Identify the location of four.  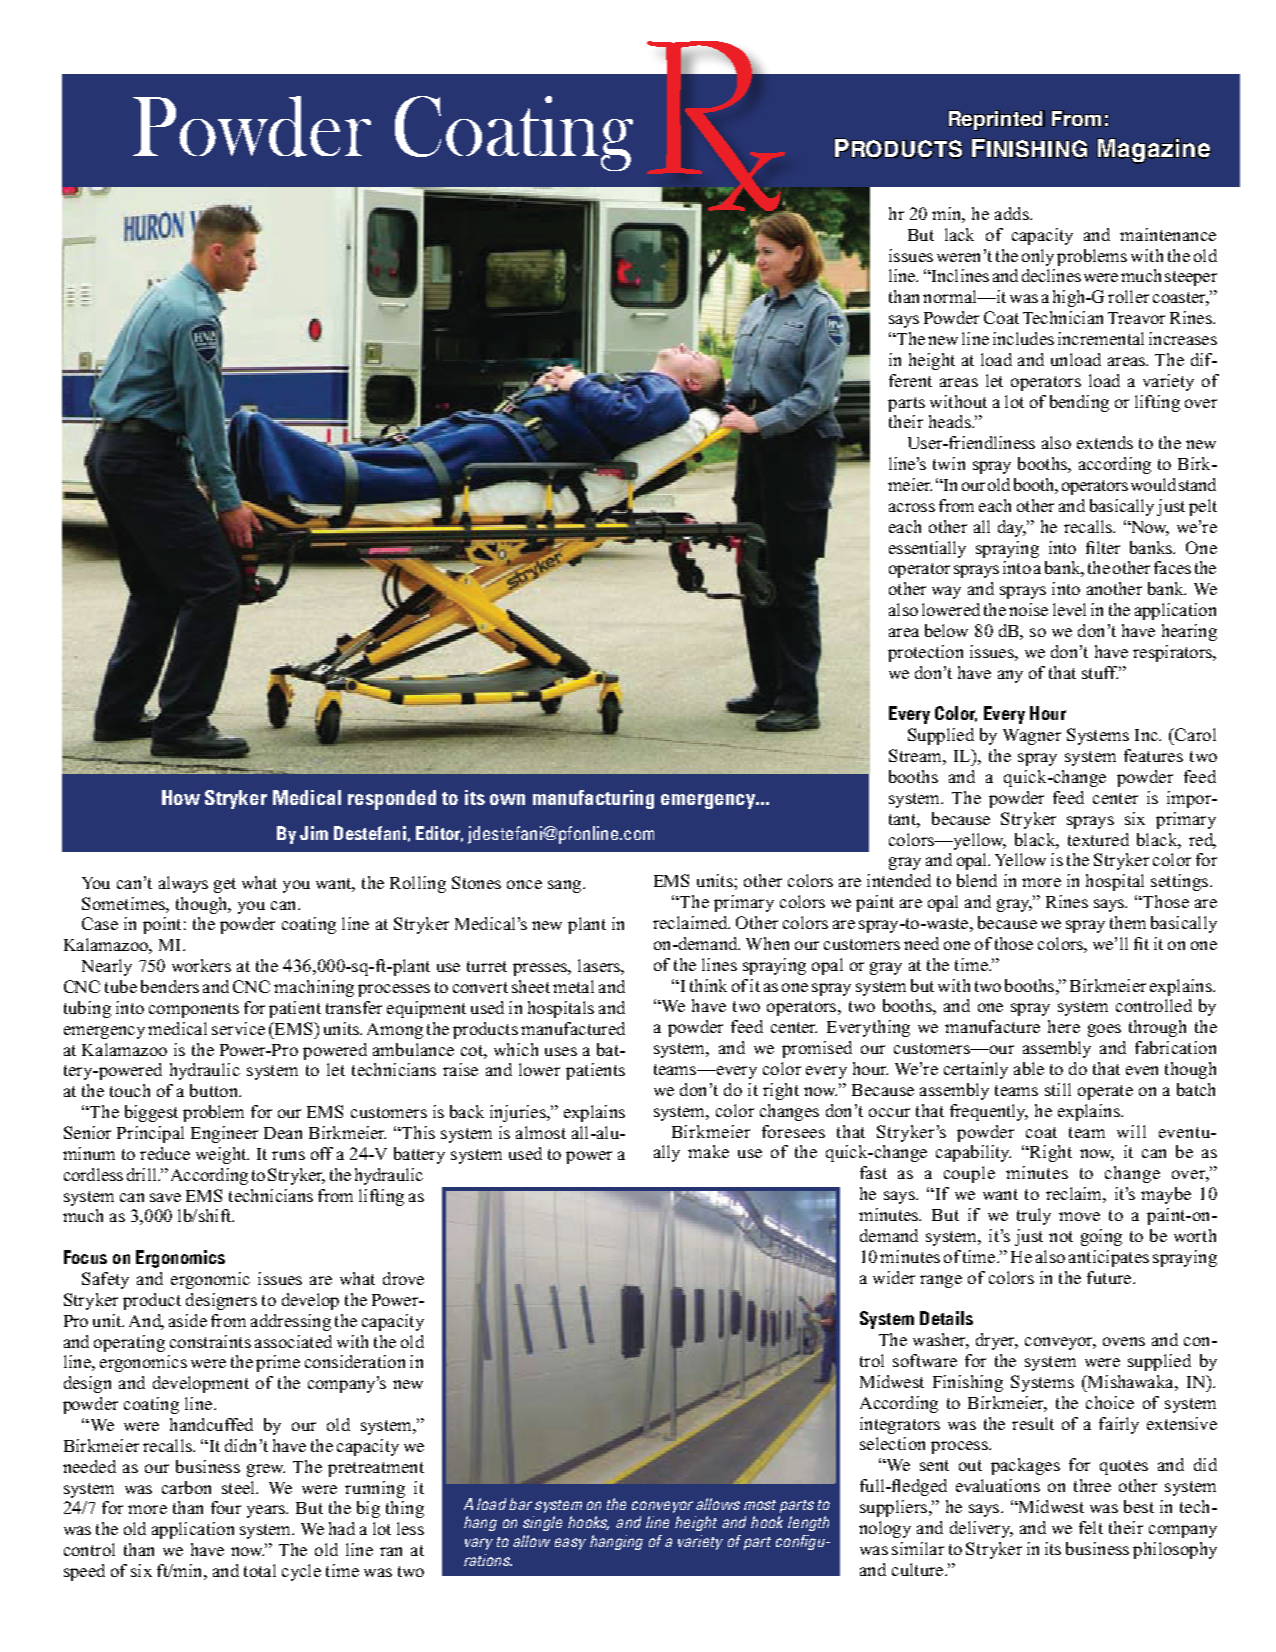
(226, 1507).
